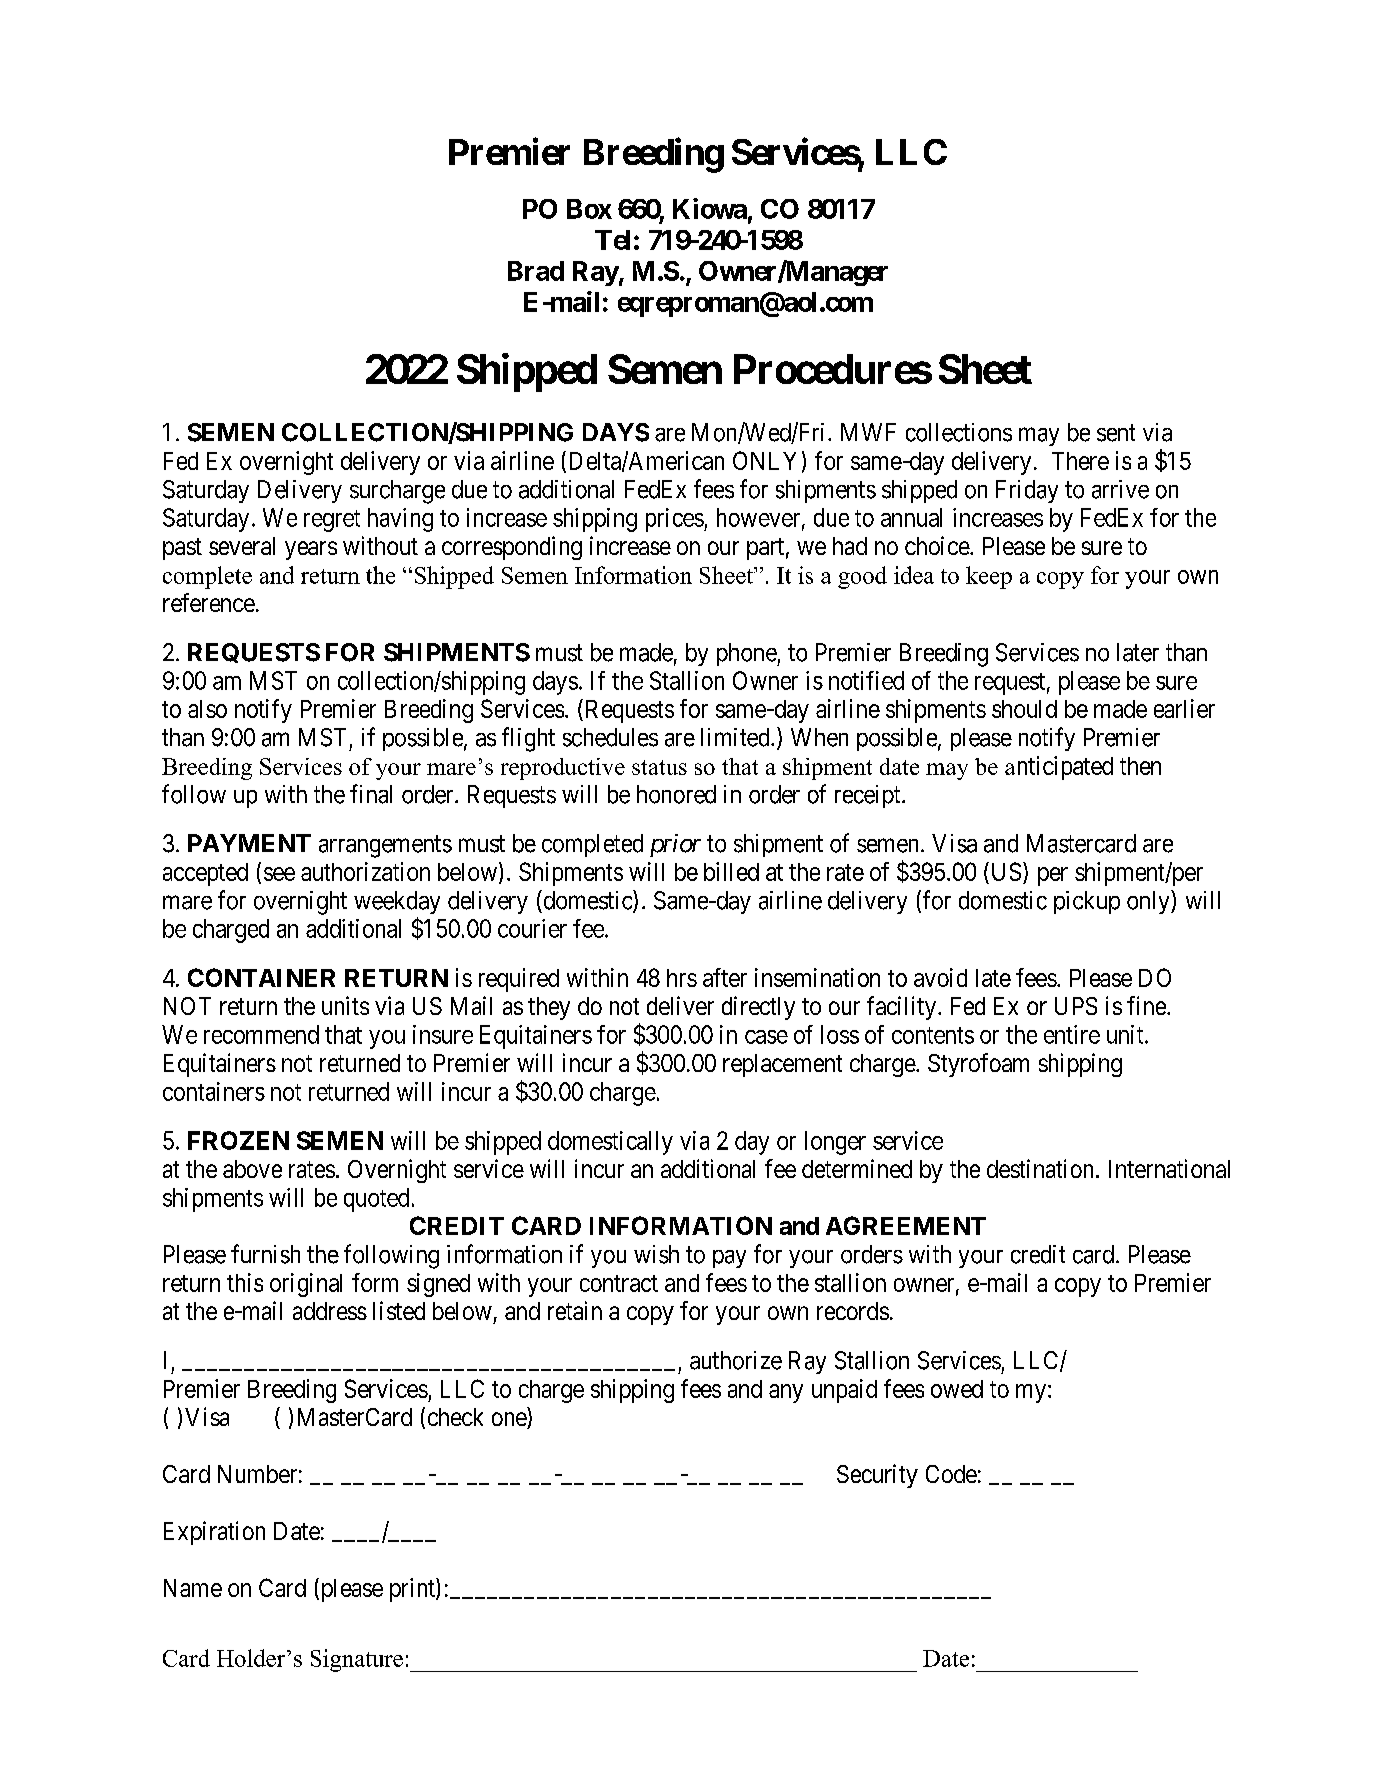  Describe the element at coordinates (214, 1533) in the screenshot. I see `Expiration` at that location.
